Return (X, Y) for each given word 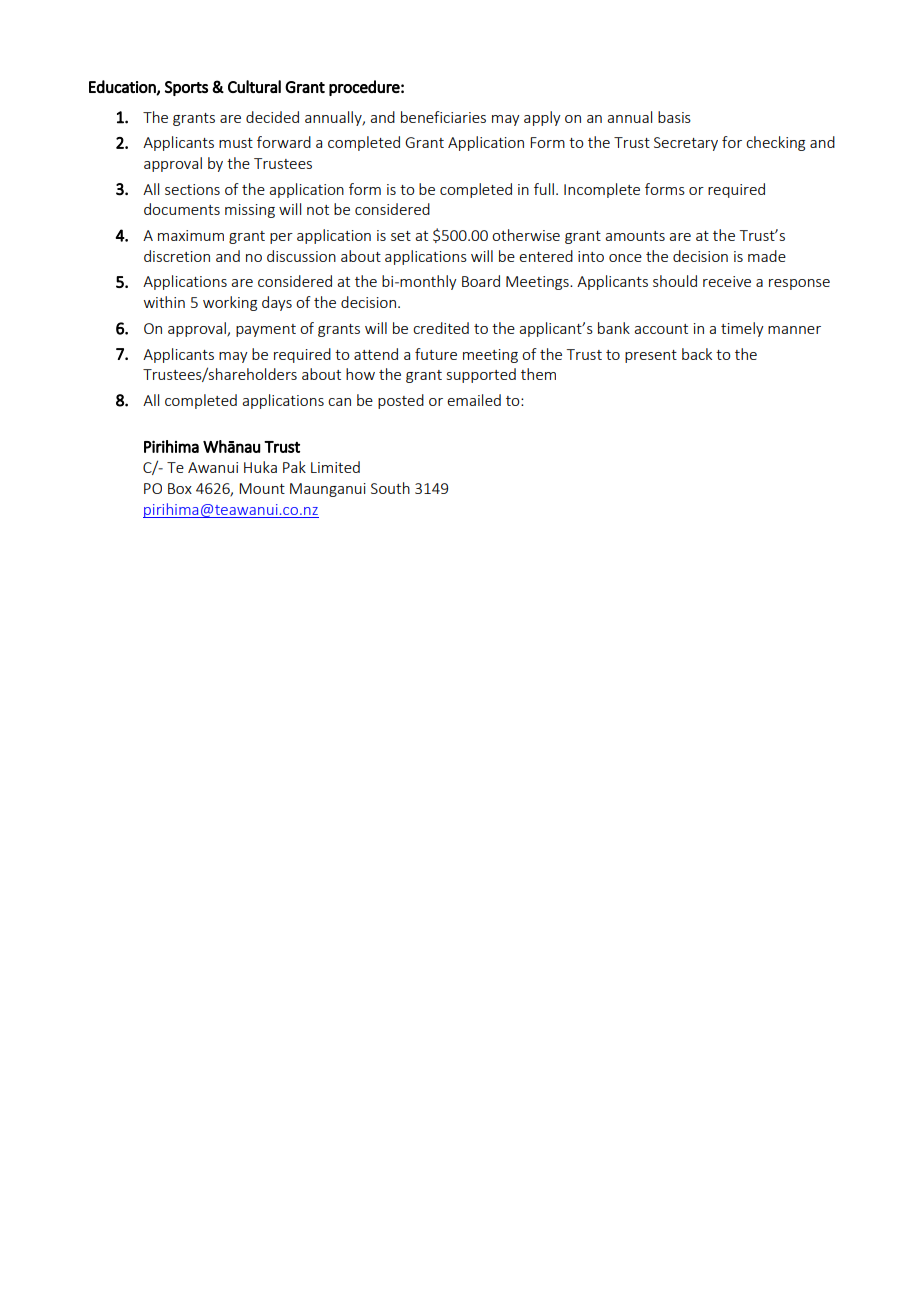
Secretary (686, 144)
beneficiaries (443, 117)
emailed (474, 400)
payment (266, 330)
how (360, 374)
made (767, 256)
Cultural (254, 86)
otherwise (526, 235)
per (281, 238)
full (545, 189)
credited (441, 328)
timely (742, 329)
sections (192, 189)
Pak (294, 467)
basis (674, 117)
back (697, 354)
